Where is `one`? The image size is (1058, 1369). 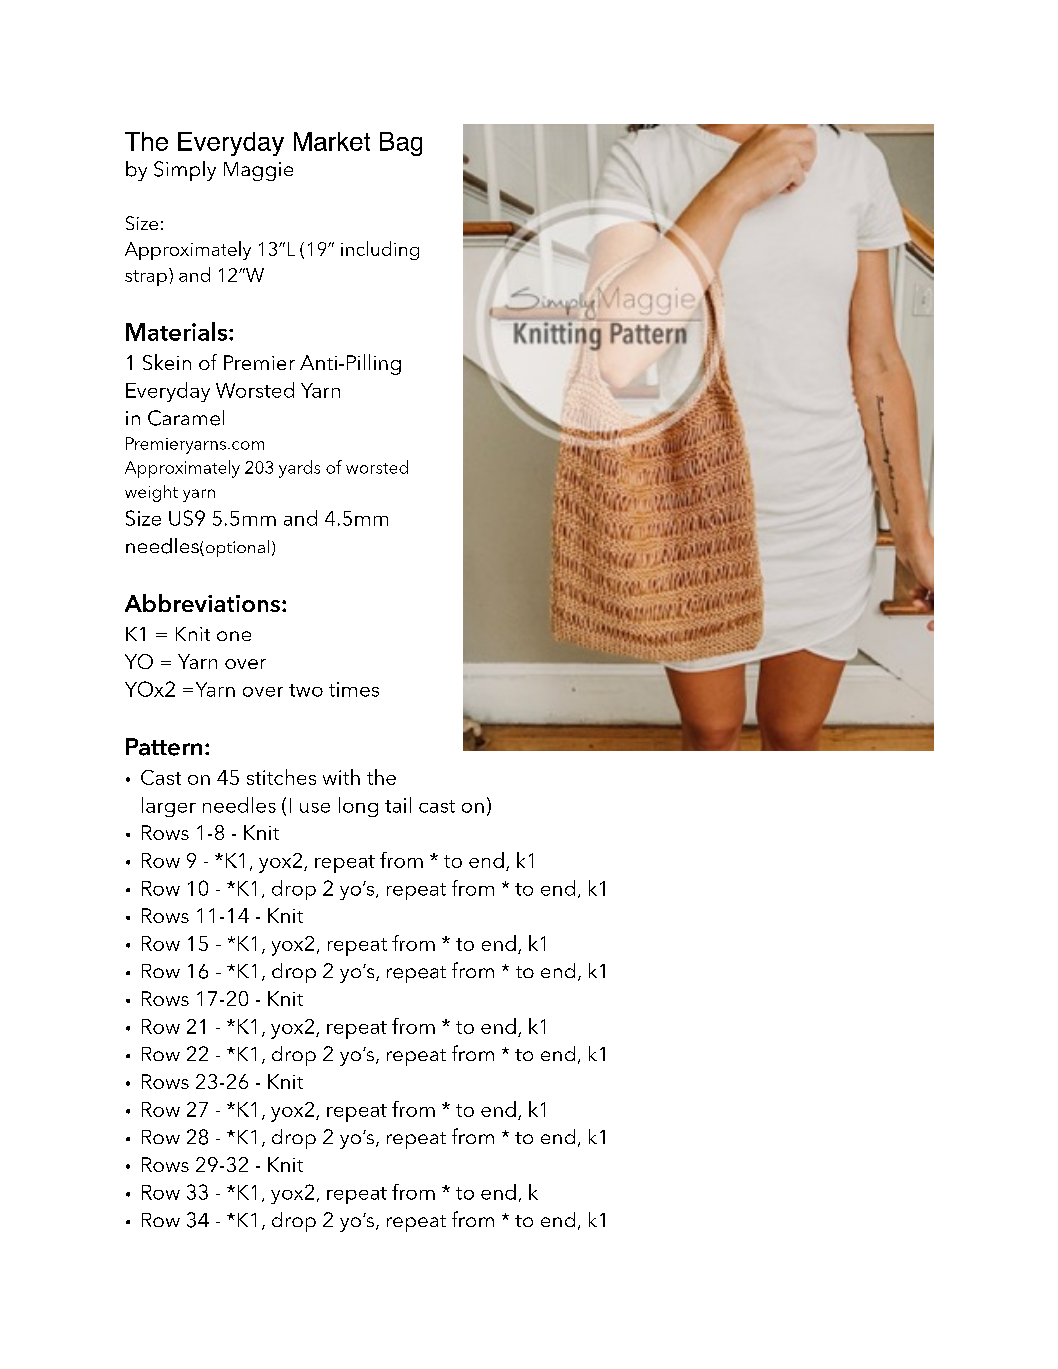 one is located at coordinates (234, 636).
